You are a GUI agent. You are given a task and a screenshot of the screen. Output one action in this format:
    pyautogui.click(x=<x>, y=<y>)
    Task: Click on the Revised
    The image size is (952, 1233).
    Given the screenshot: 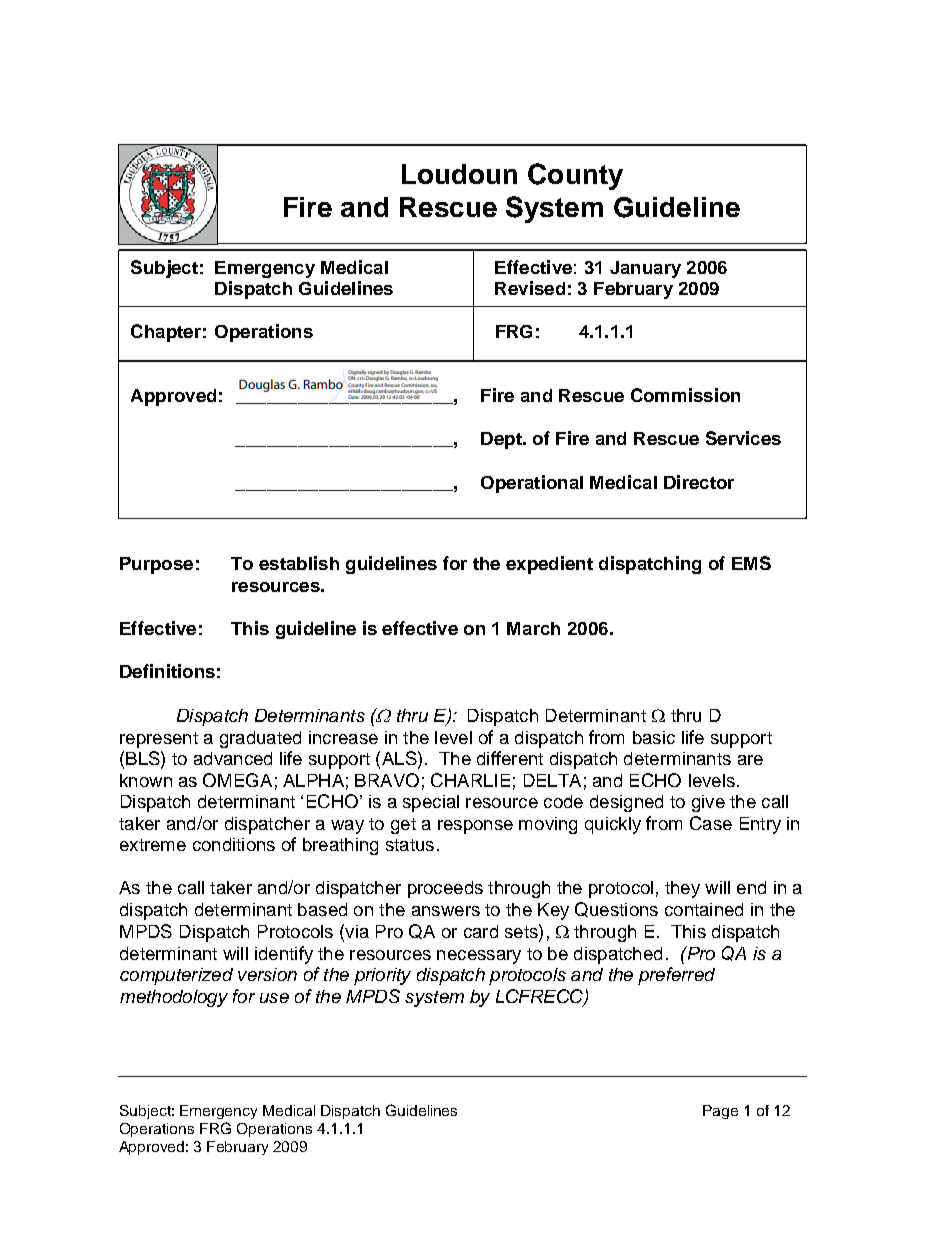 What is the action you would take?
    pyautogui.click(x=530, y=288)
